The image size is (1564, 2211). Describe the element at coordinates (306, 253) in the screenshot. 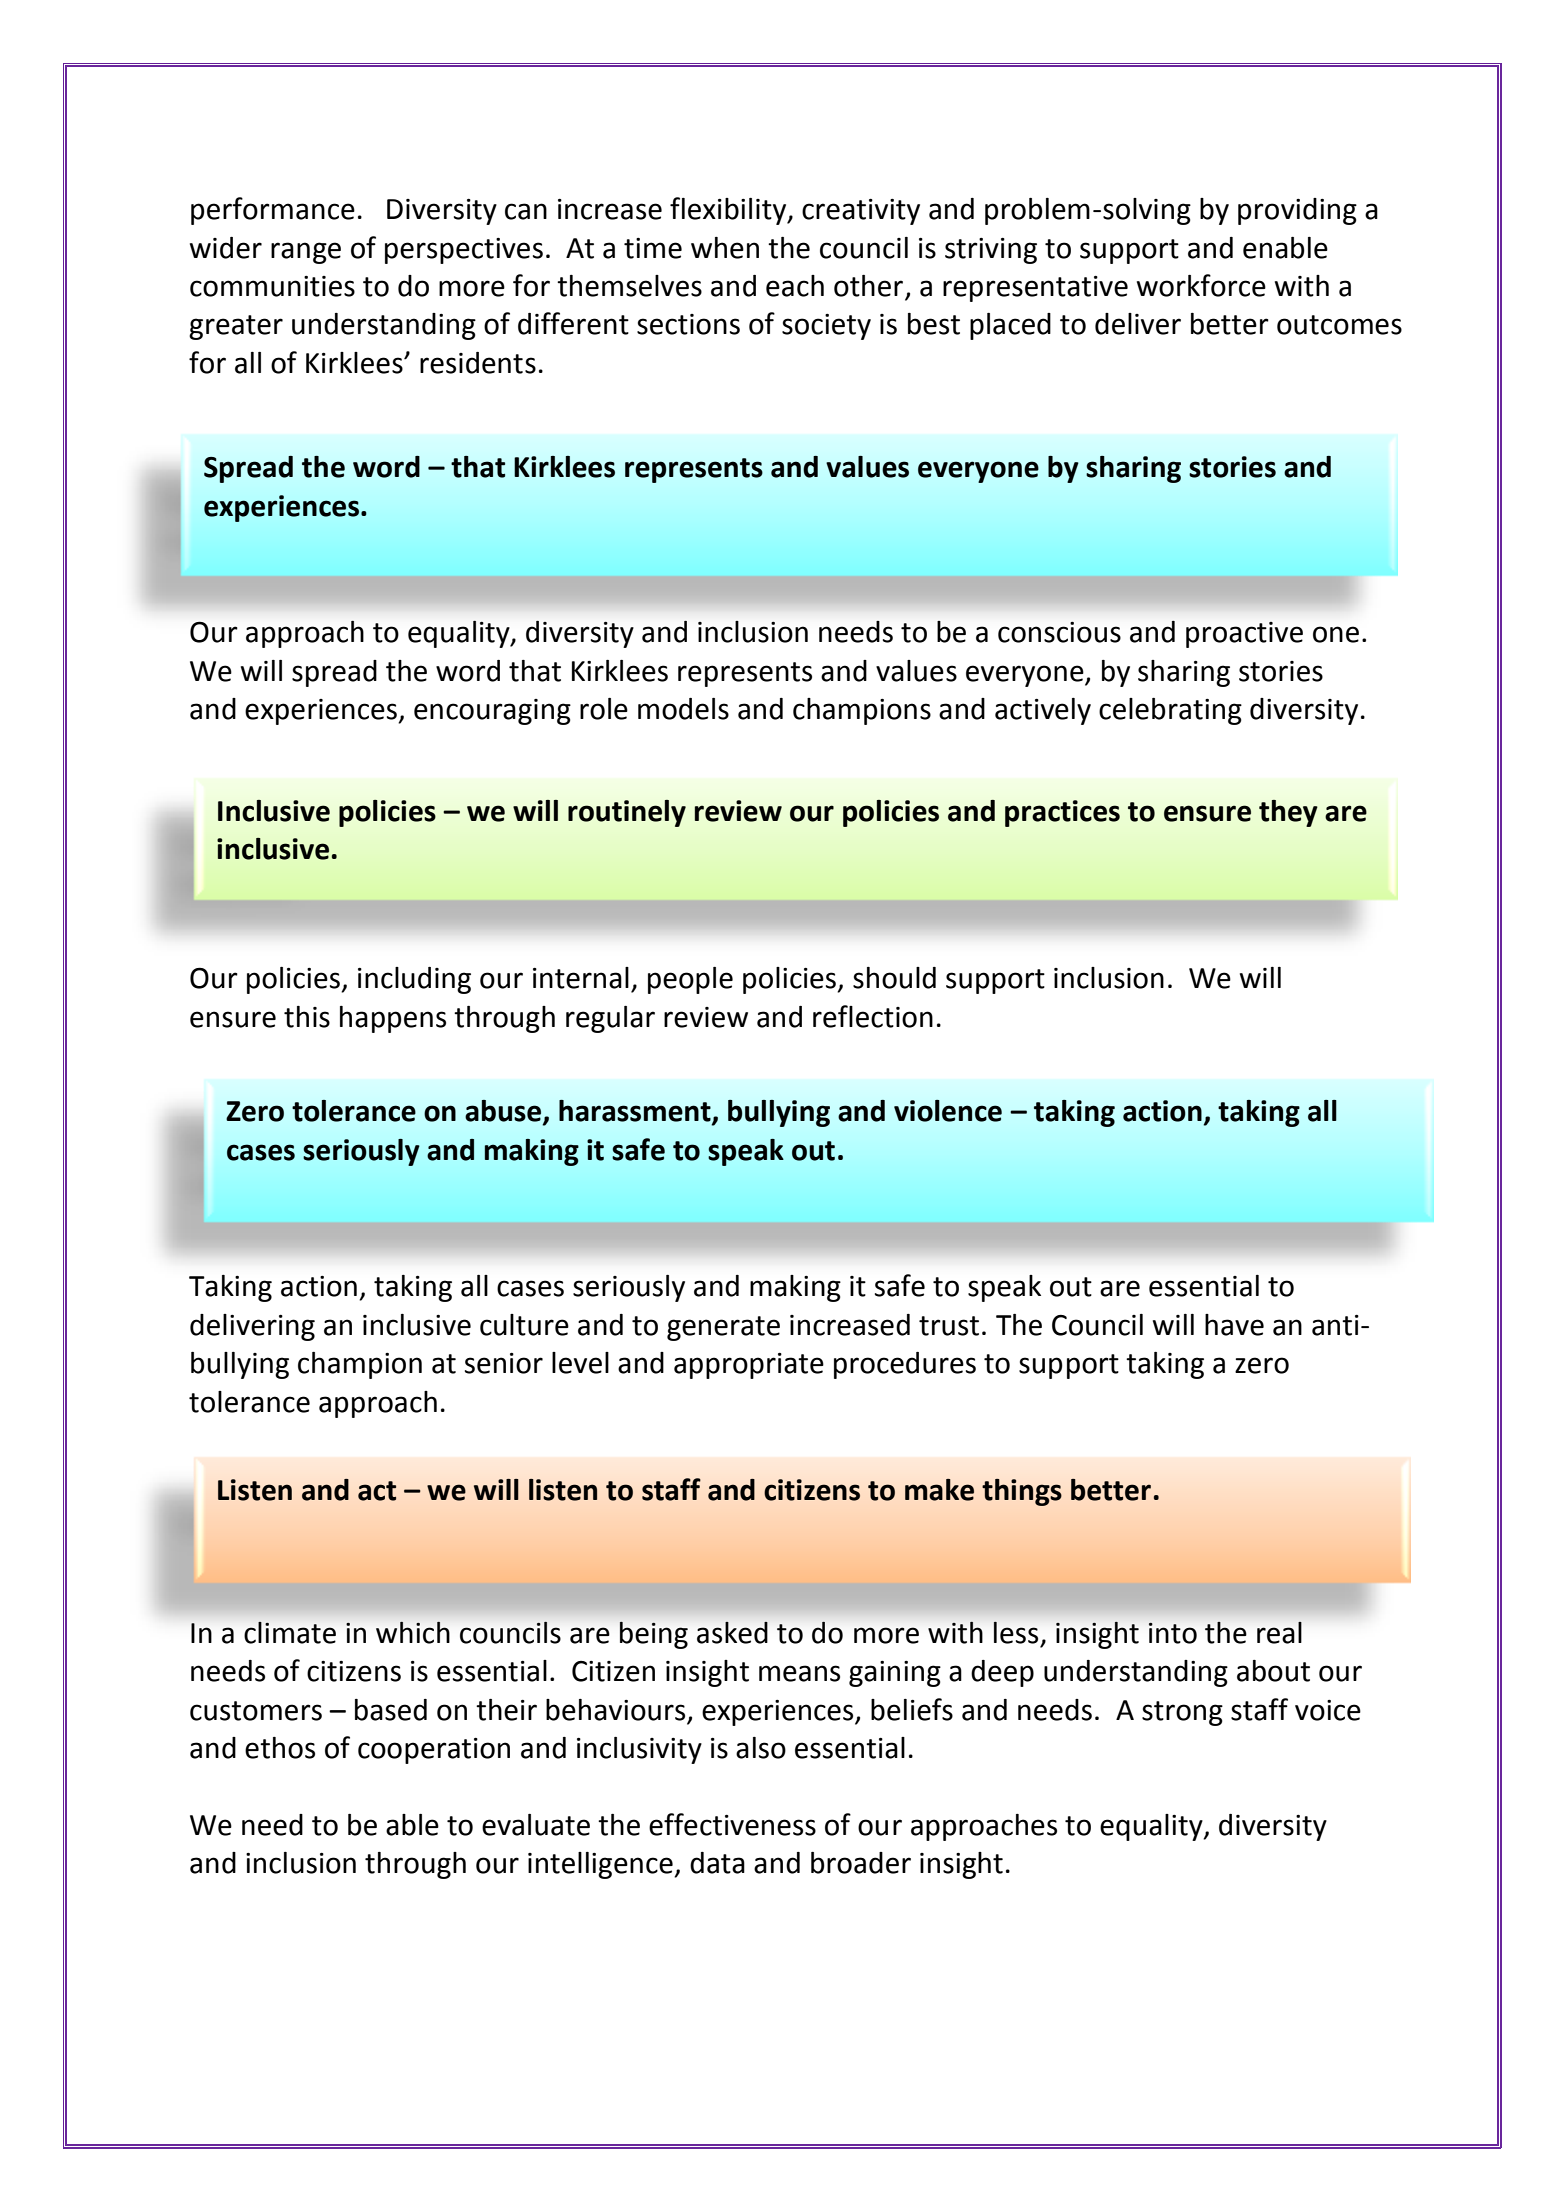

I see `range` at that location.
